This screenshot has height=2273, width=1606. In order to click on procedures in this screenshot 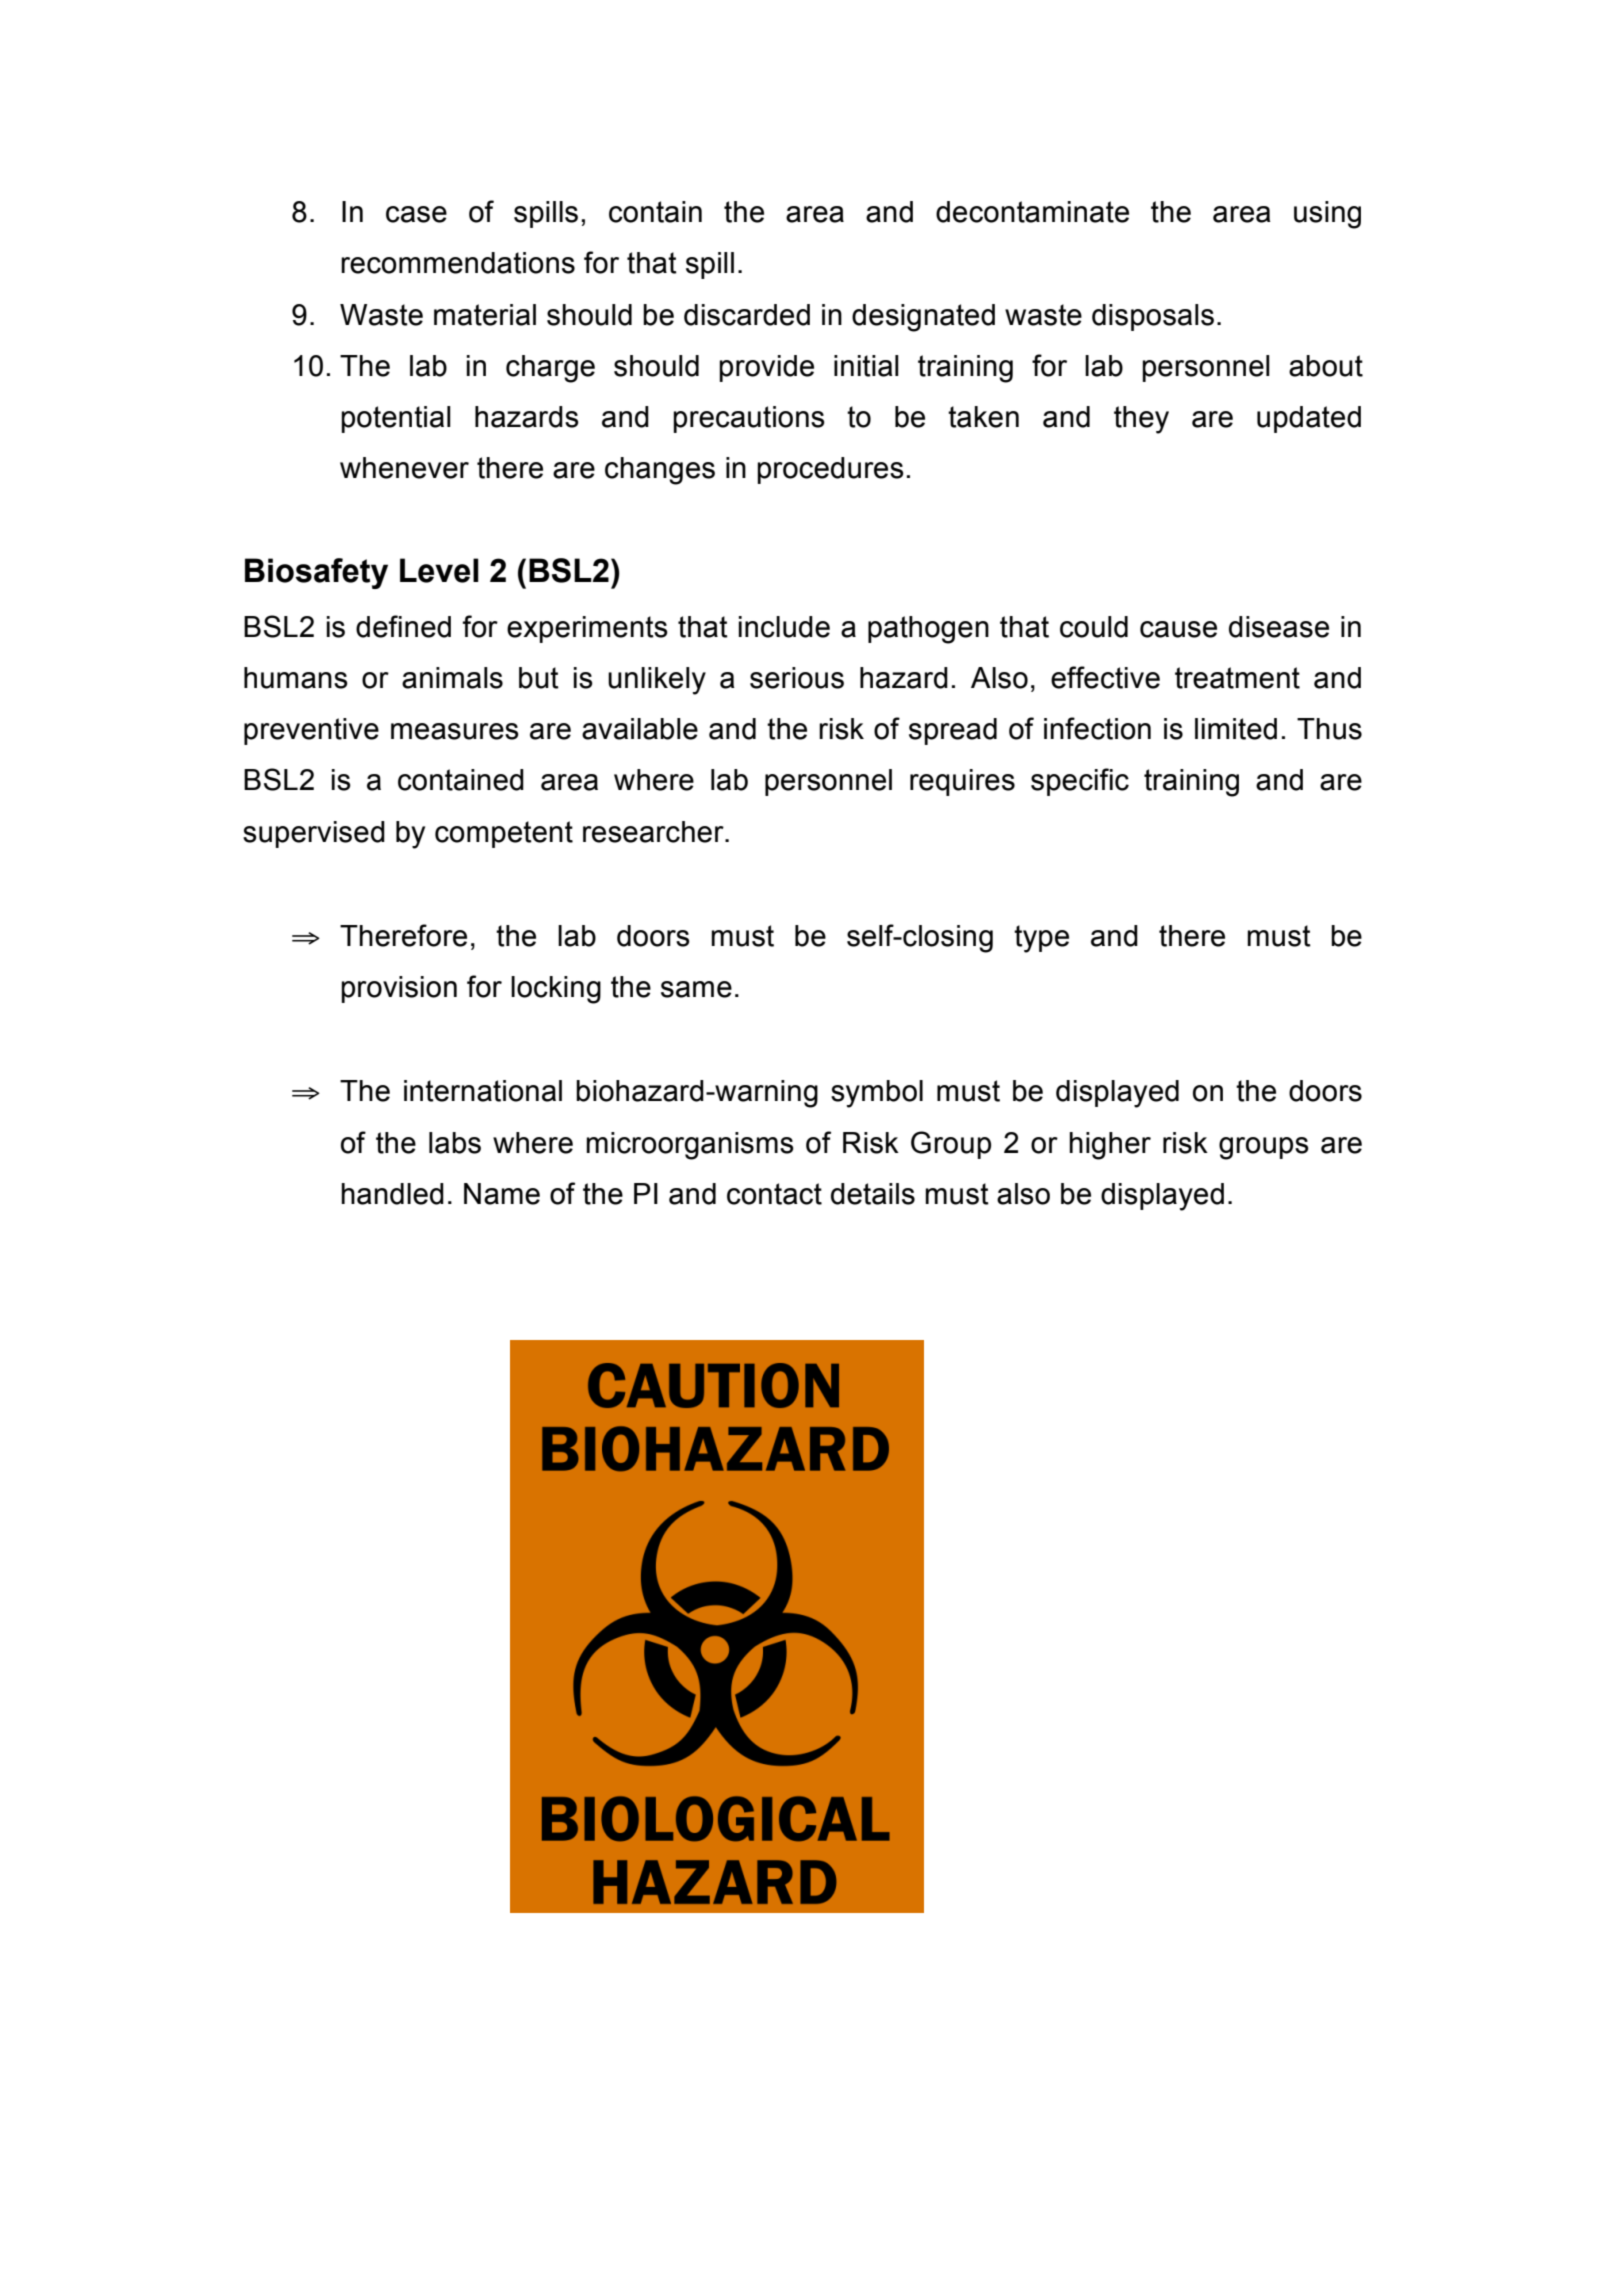, I will do `click(830, 470)`.
